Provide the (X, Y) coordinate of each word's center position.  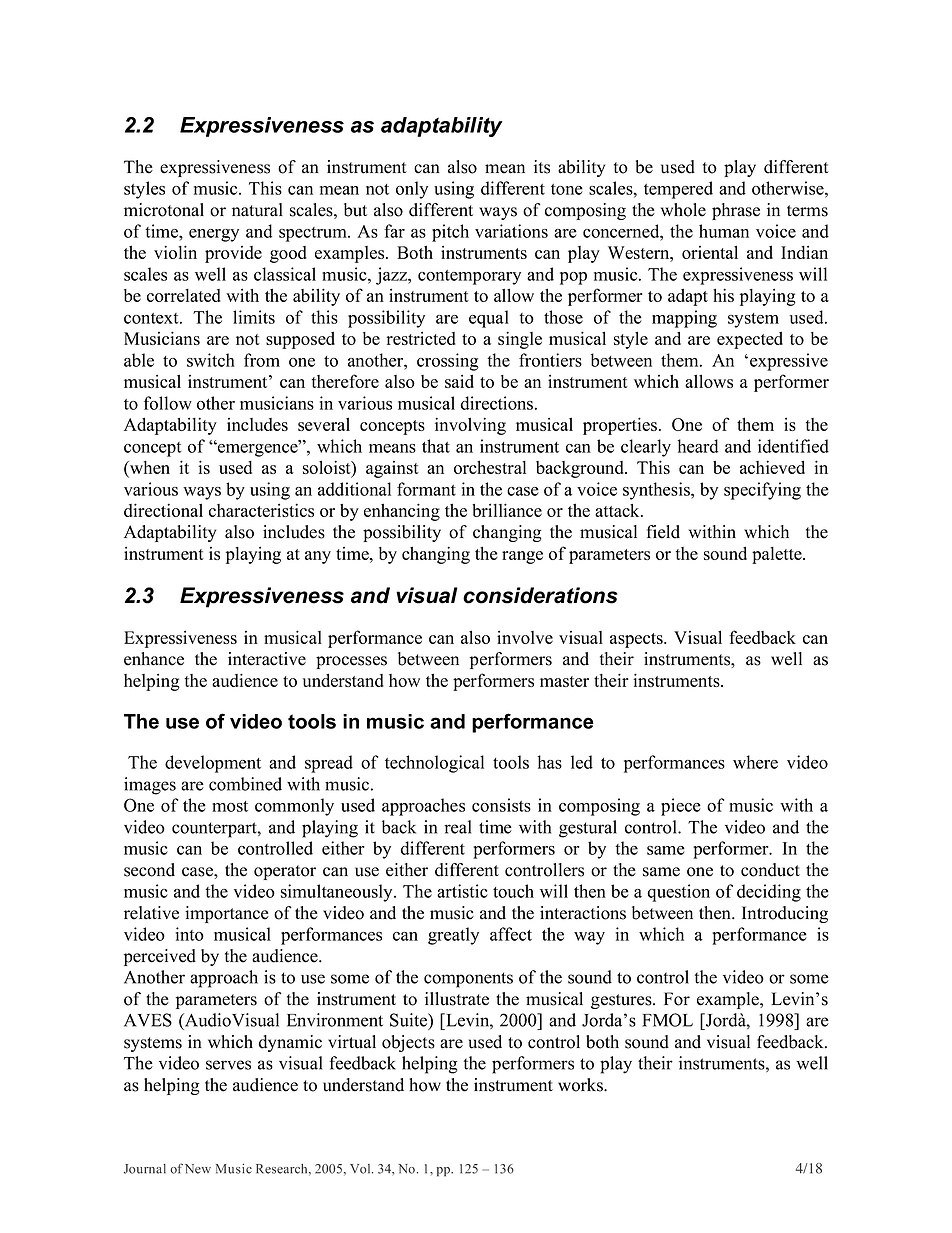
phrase (736, 211)
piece (681, 807)
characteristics (261, 510)
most (230, 806)
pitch (450, 233)
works (581, 1085)
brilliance (507, 510)
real (457, 827)
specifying (762, 491)
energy (214, 235)
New (198, 1169)
